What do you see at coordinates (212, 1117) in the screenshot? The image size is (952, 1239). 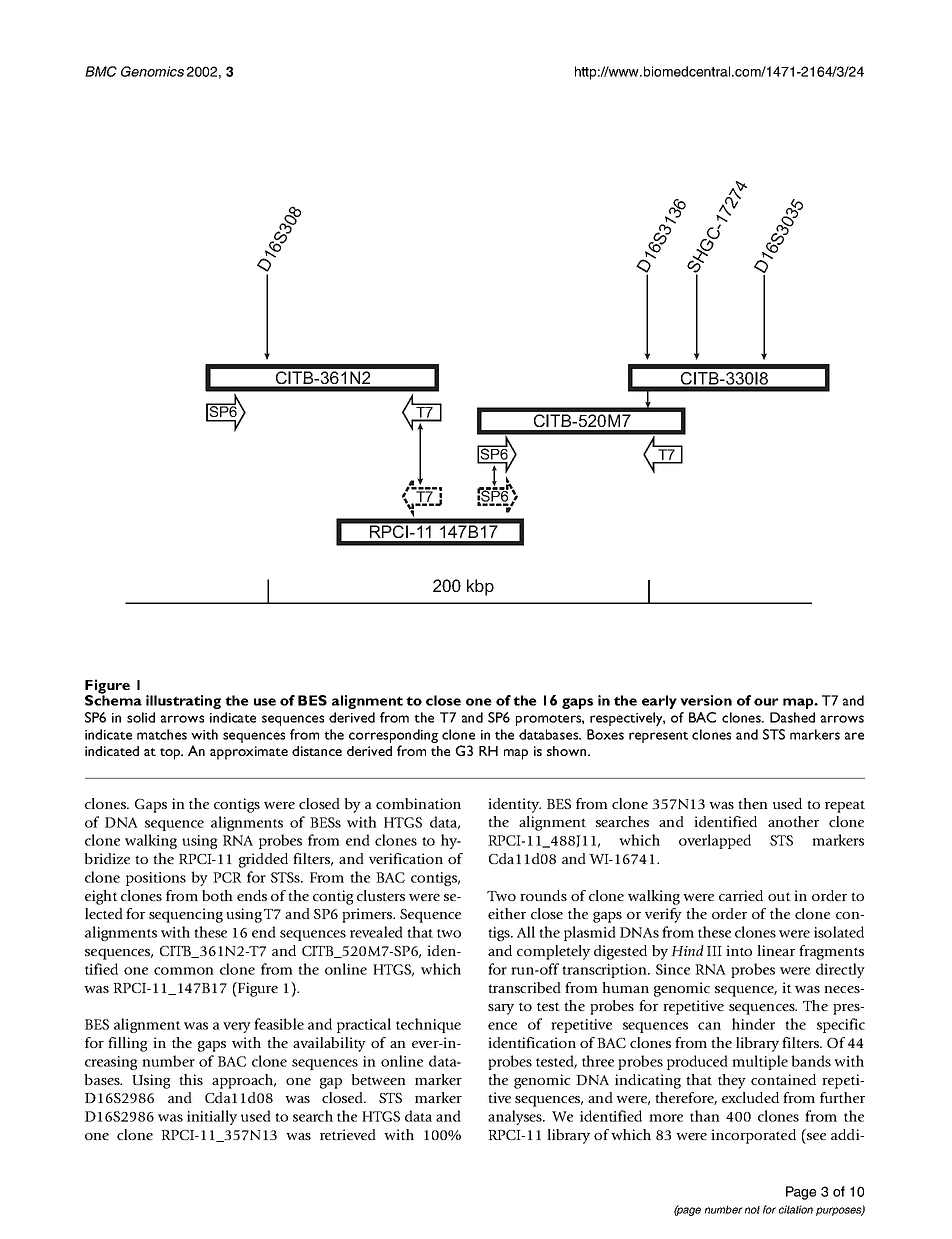 I see `initially` at bounding box center [212, 1117].
